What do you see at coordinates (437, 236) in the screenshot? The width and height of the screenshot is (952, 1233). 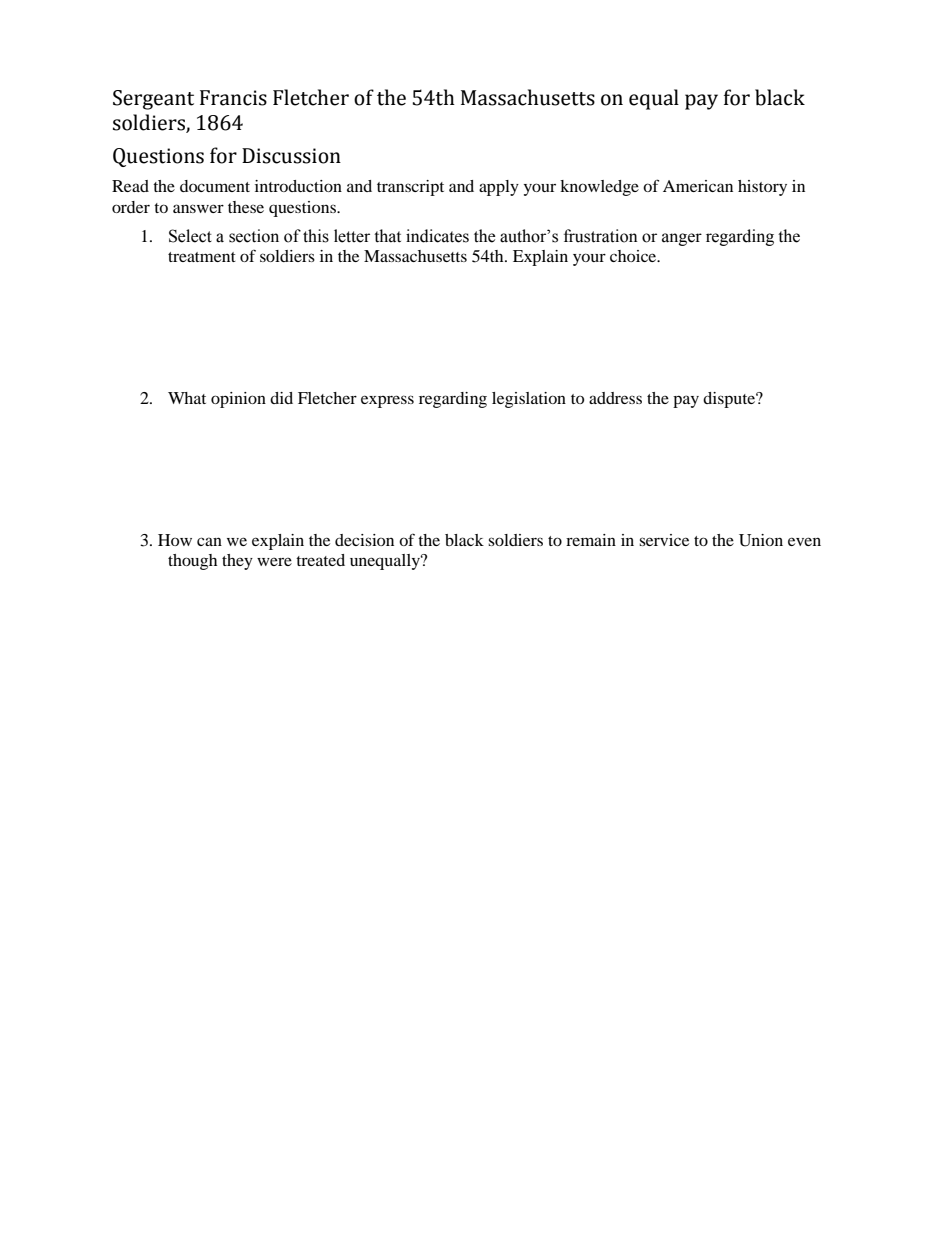 I see `indicates` at bounding box center [437, 236].
